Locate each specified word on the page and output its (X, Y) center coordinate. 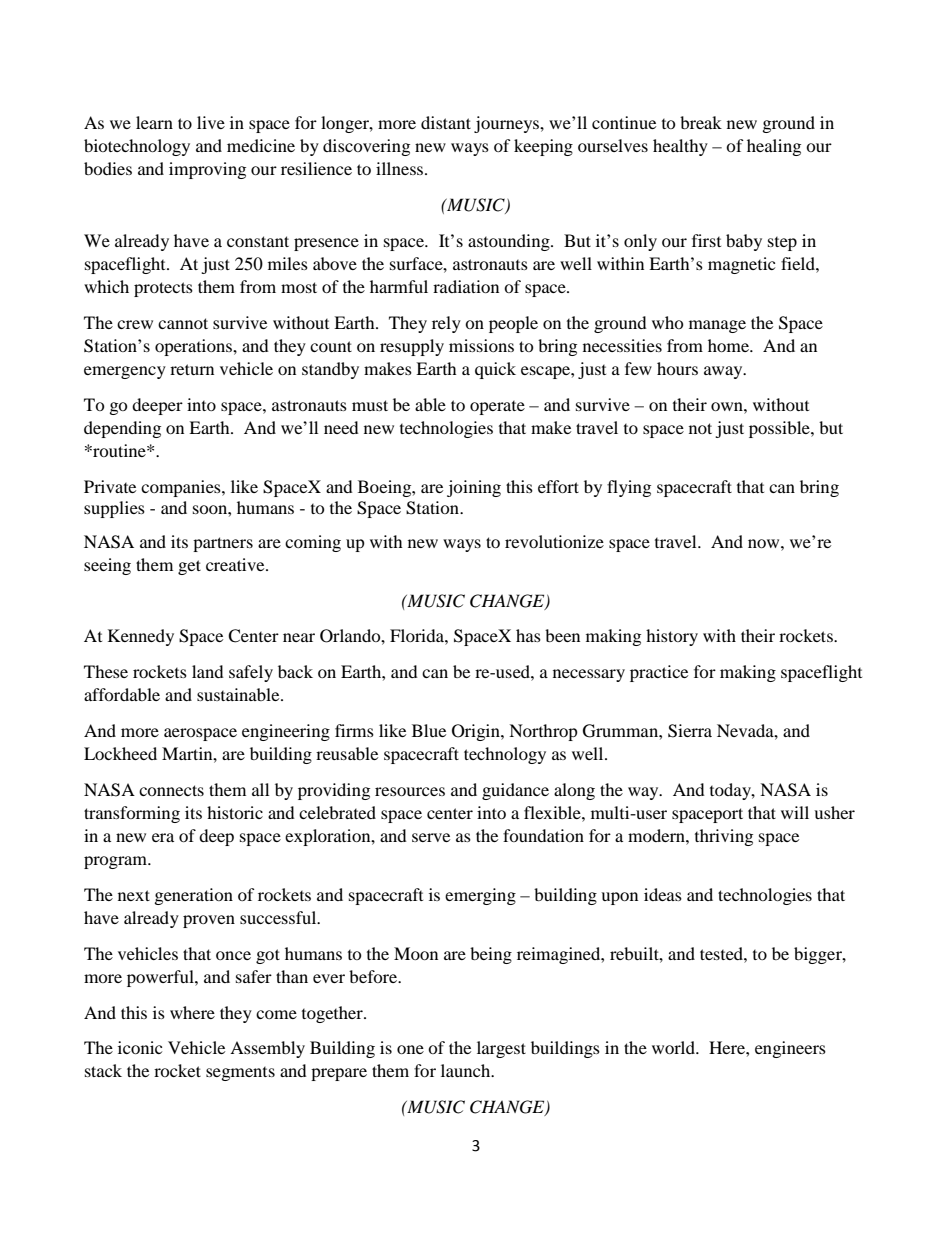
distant (446, 122)
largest (501, 1049)
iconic (140, 1047)
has (528, 635)
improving (207, 170)
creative (236, 564)
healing (774, 147)
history (672, 637)
